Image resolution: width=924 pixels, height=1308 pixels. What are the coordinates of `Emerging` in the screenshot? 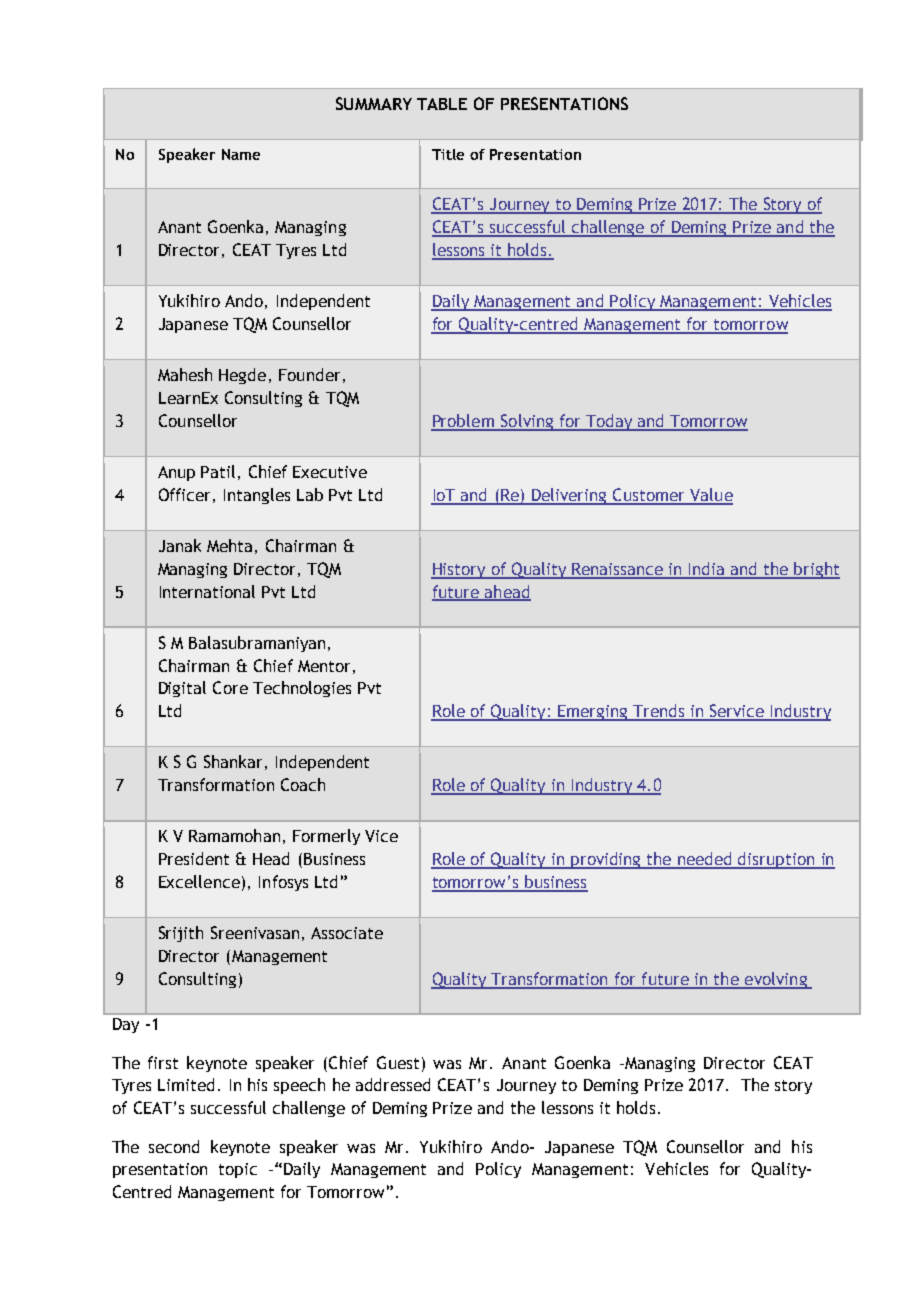 It's located at (593, 713).
